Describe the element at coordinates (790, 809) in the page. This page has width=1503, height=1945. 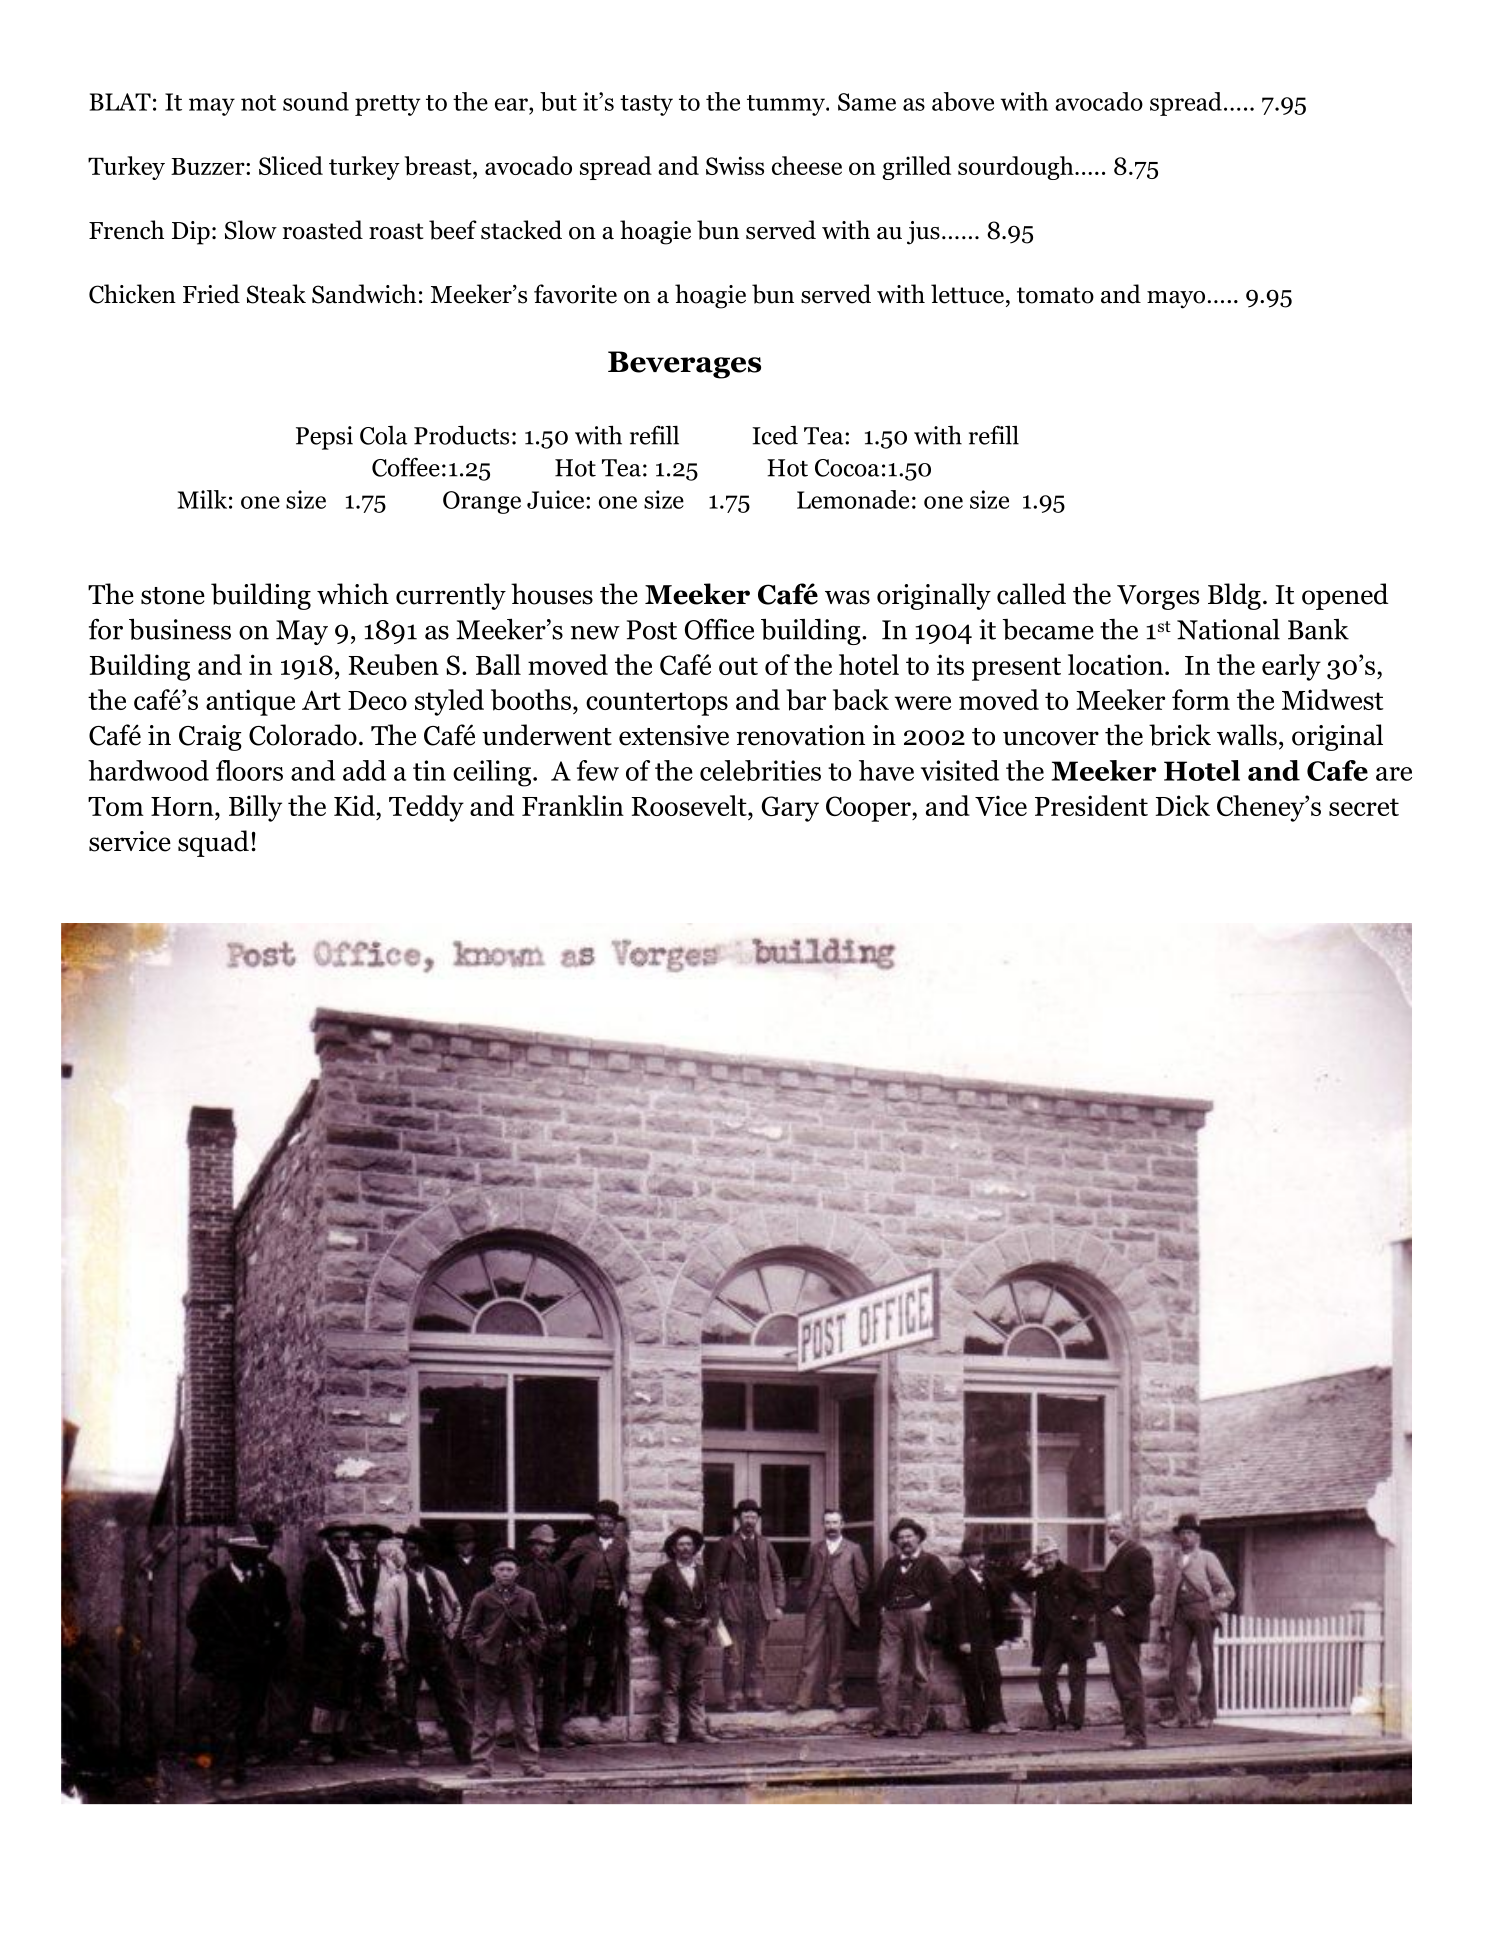
I see `Gary` at that location.
